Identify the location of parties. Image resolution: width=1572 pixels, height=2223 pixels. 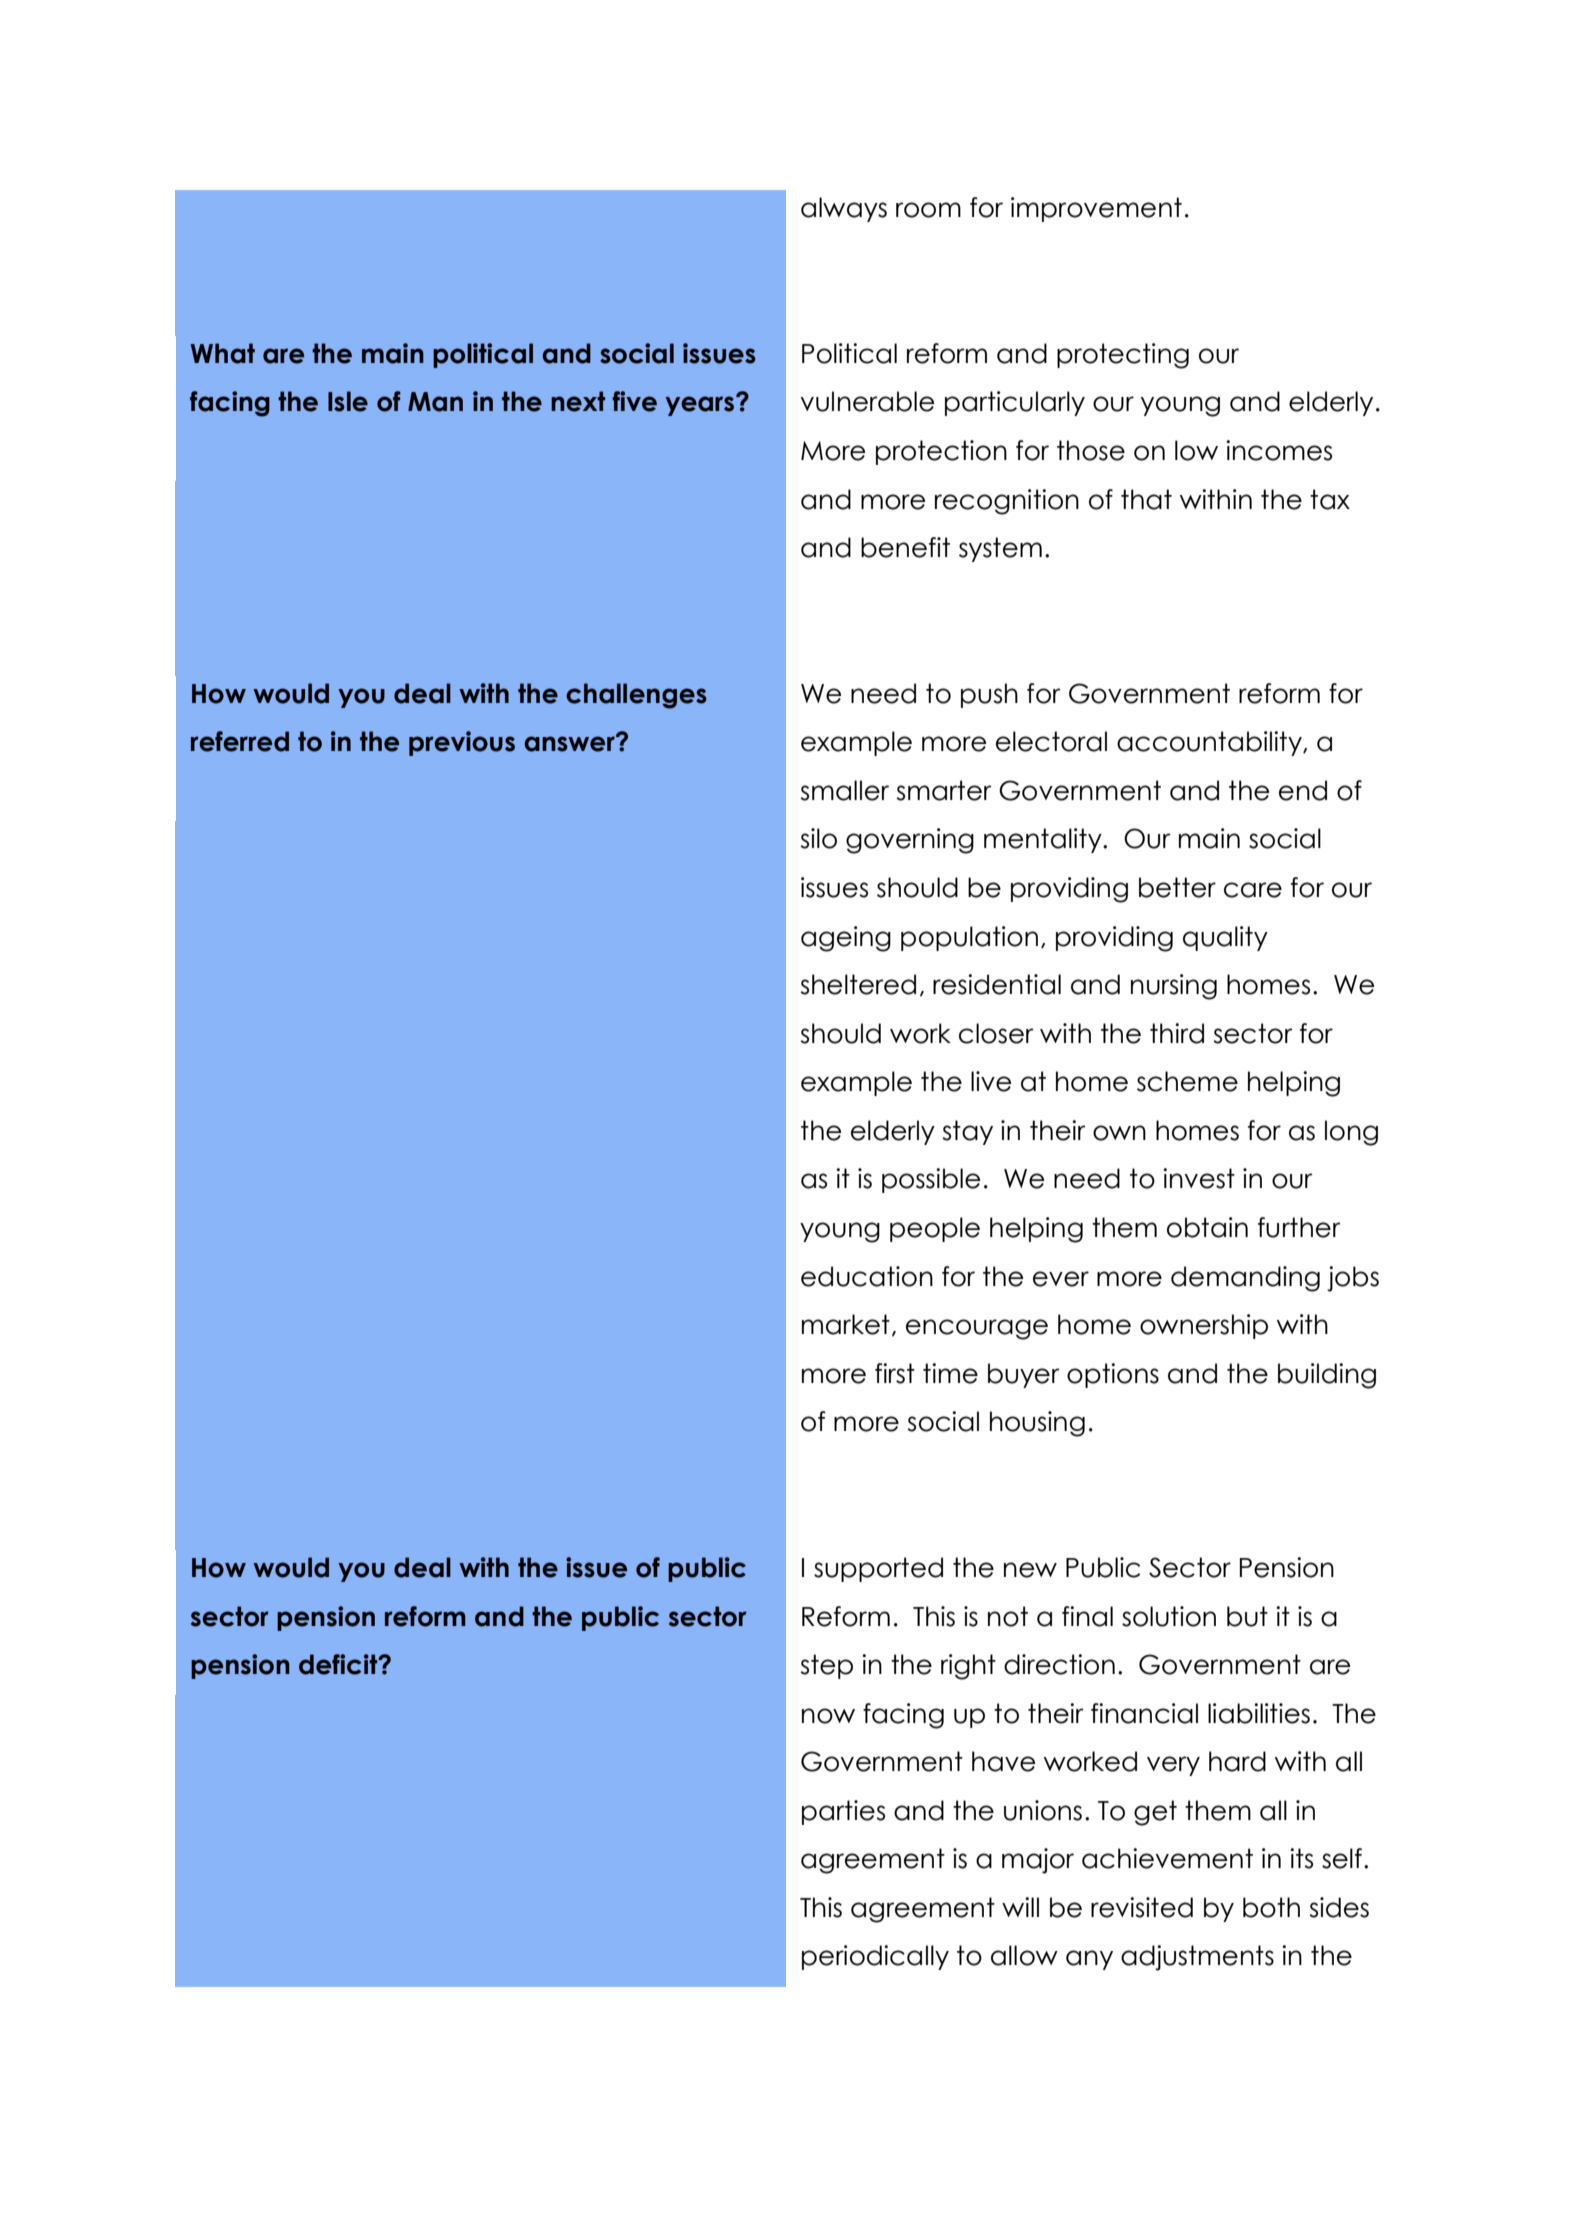
(843, 1812).
